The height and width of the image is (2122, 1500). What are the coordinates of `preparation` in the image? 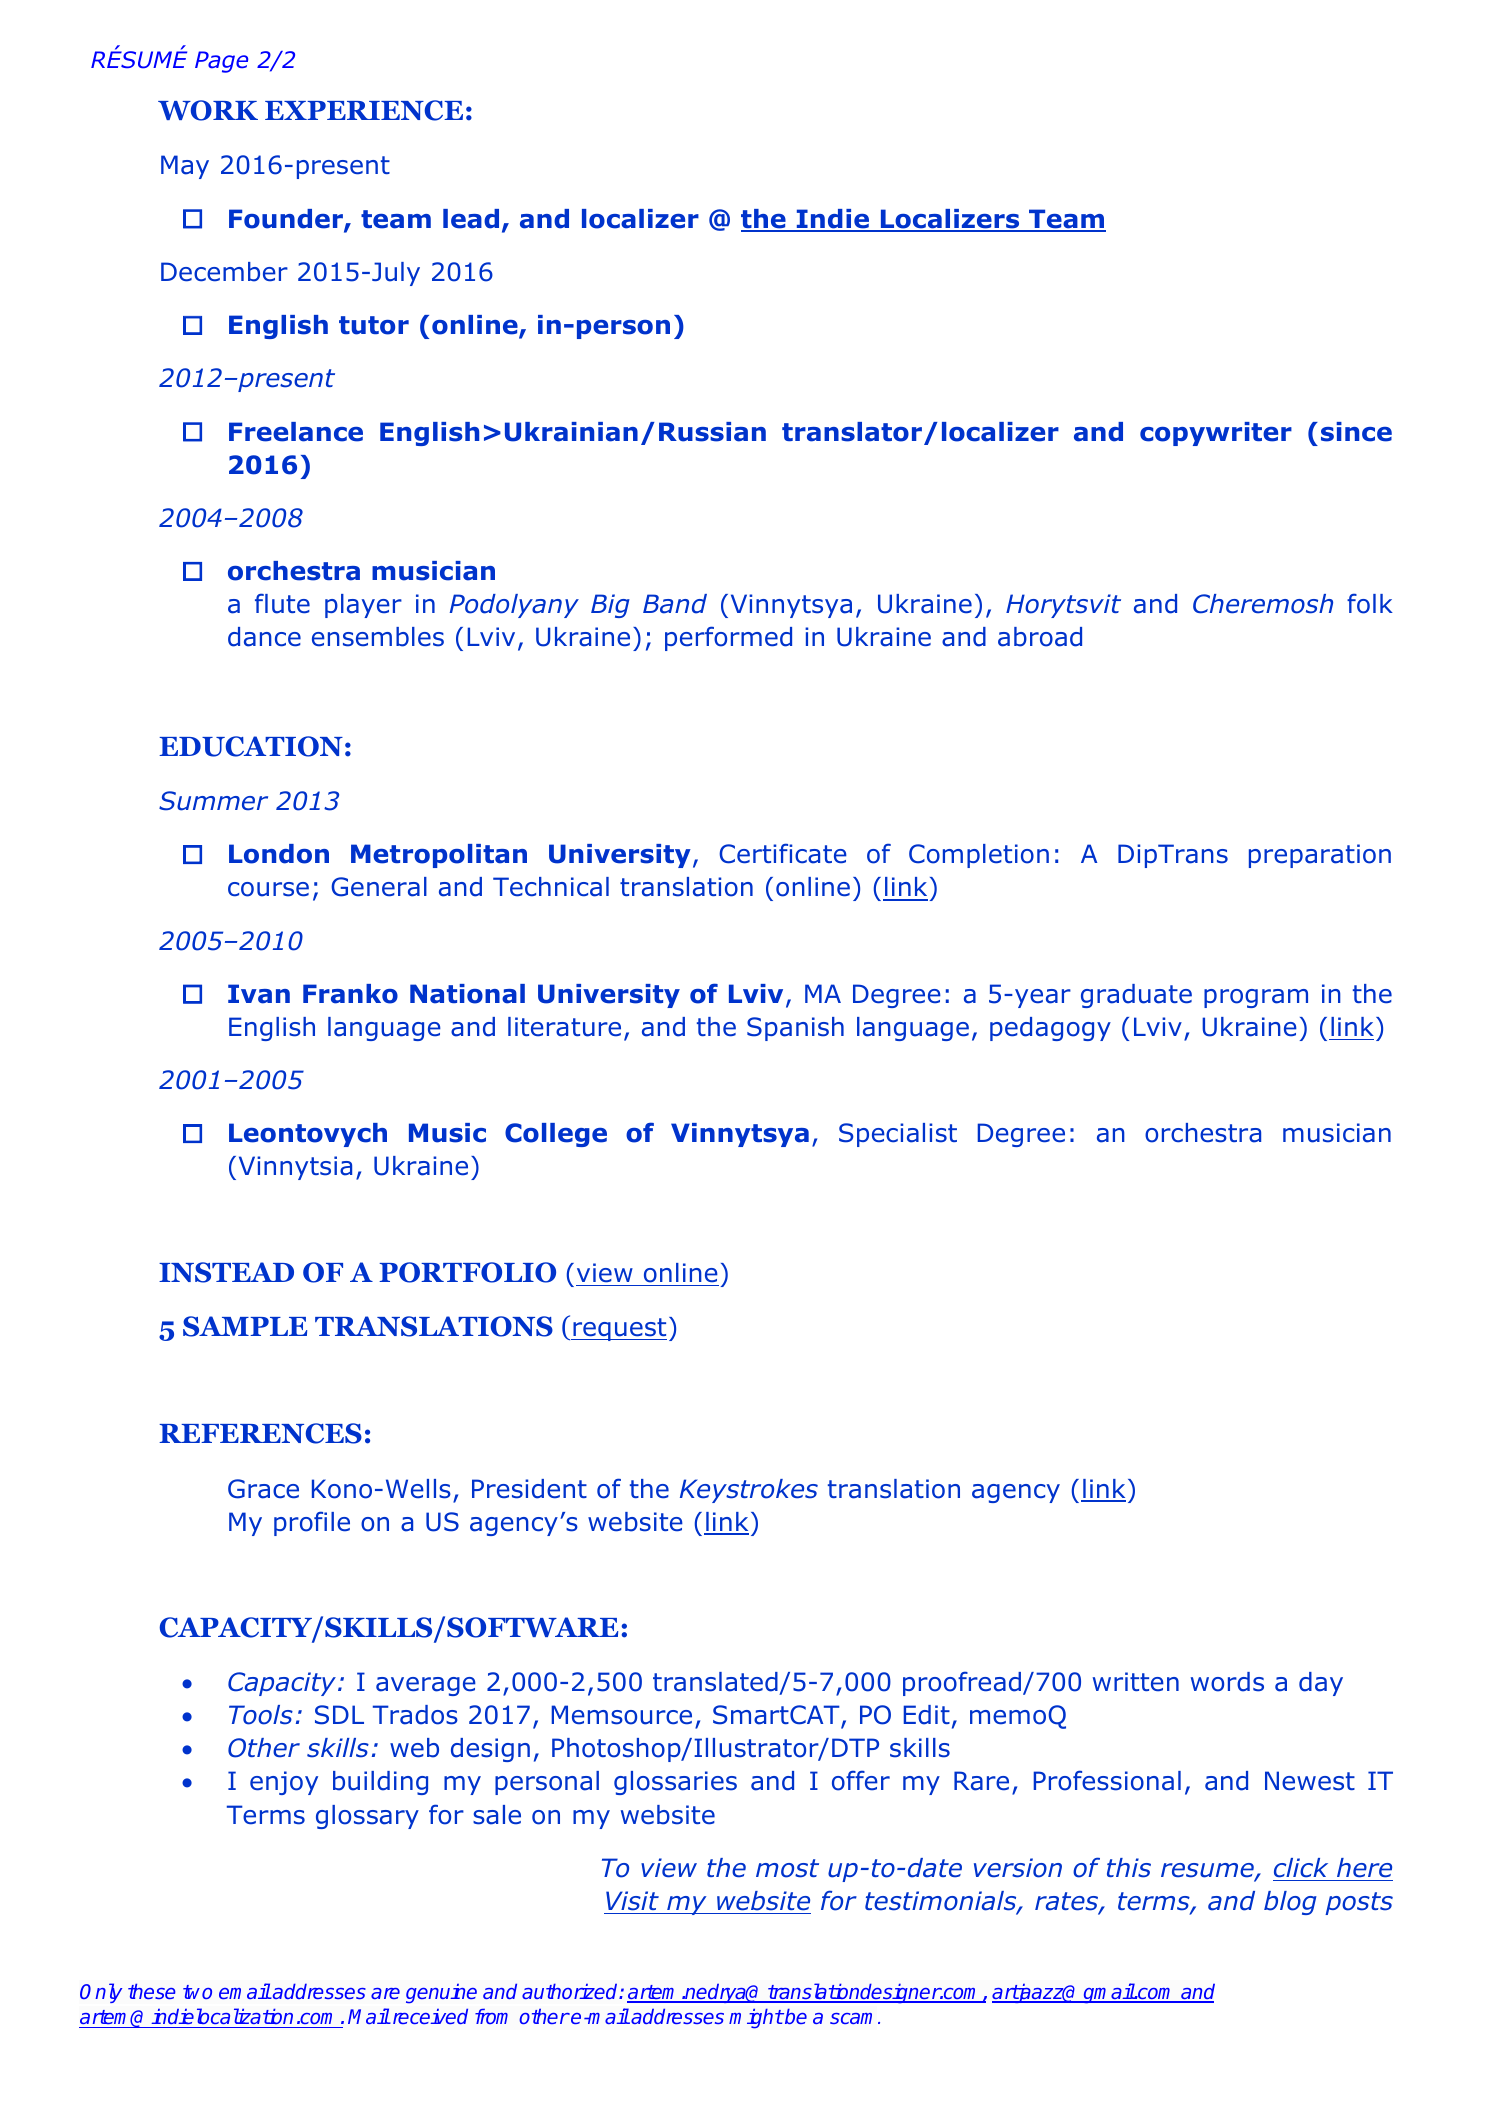 It's located at (1320, 856).
